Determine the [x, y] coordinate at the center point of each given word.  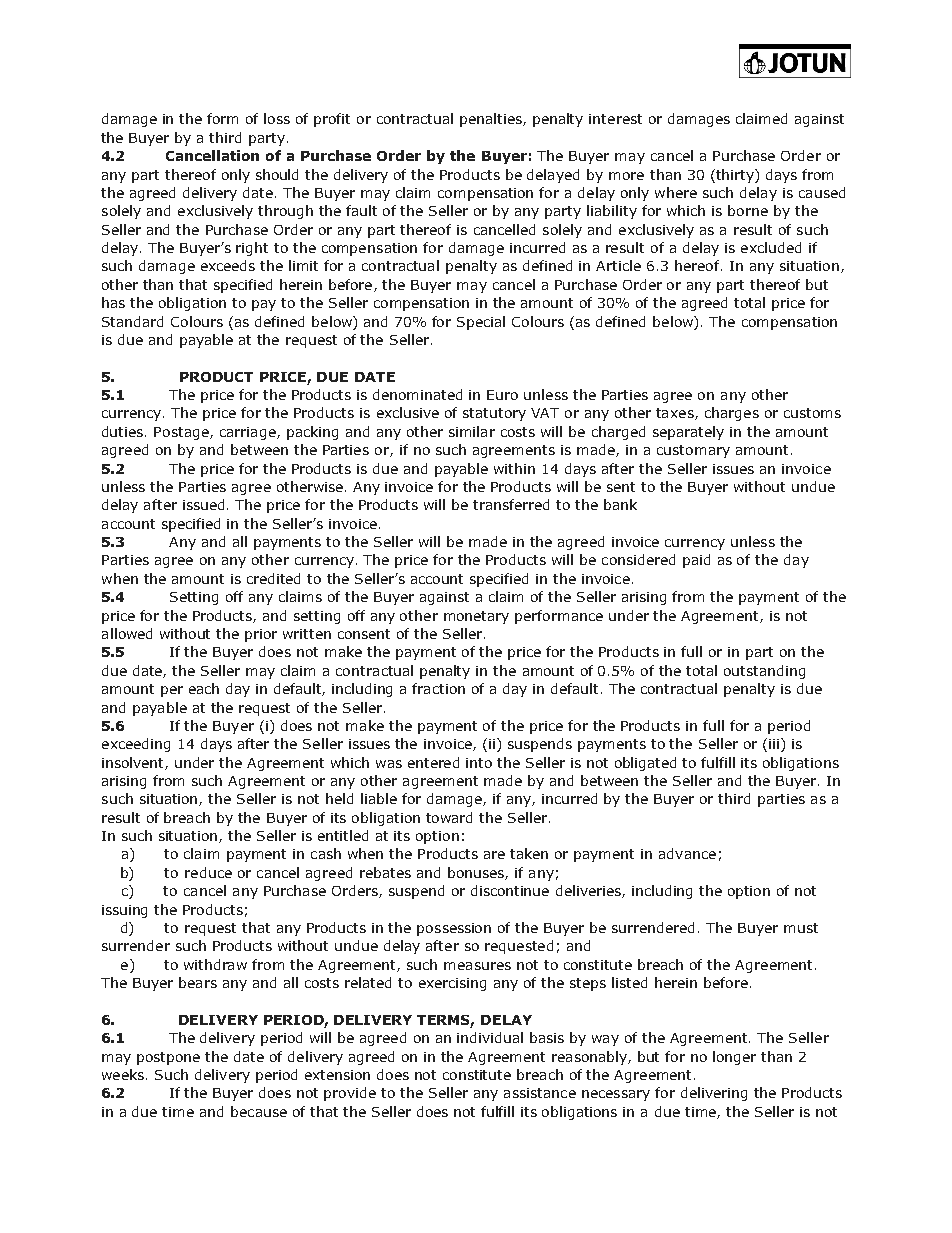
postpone [168, 1058]
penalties [492, 120]
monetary [476, 617]
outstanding [764, 672]
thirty [735, 176]
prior [261, 635]
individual [490, 1037]
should [277, 174]
